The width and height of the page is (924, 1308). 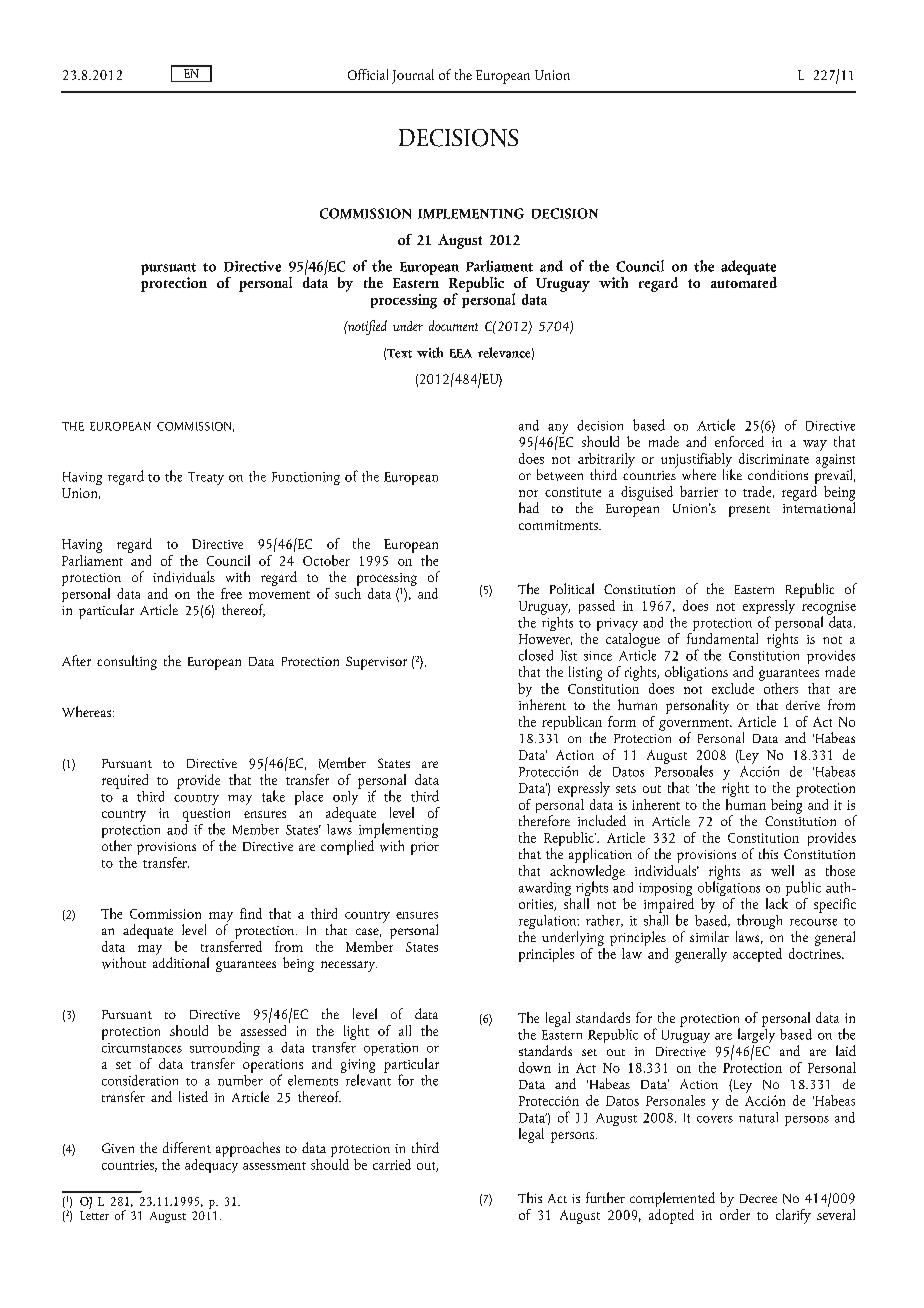 What do you see at coordinates (528, 493) in the page?
I see `nor` at bounding box center [528, 493].
